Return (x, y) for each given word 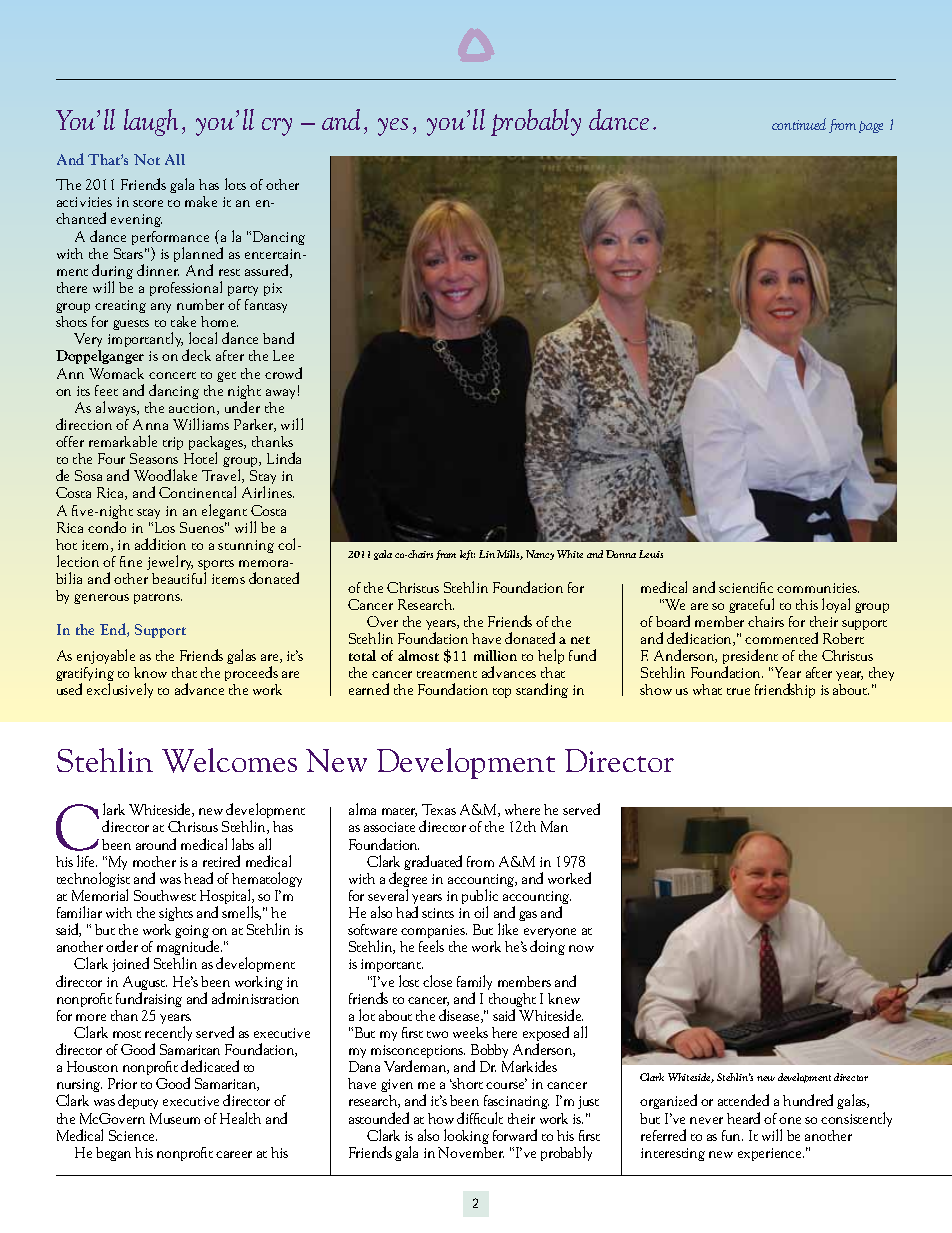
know (150, 672)
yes (393, 127)
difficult (480, 1118)
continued (799, 124)
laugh (151, 122)
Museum (175, 1118)
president (750, 658)
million (495, 655)
